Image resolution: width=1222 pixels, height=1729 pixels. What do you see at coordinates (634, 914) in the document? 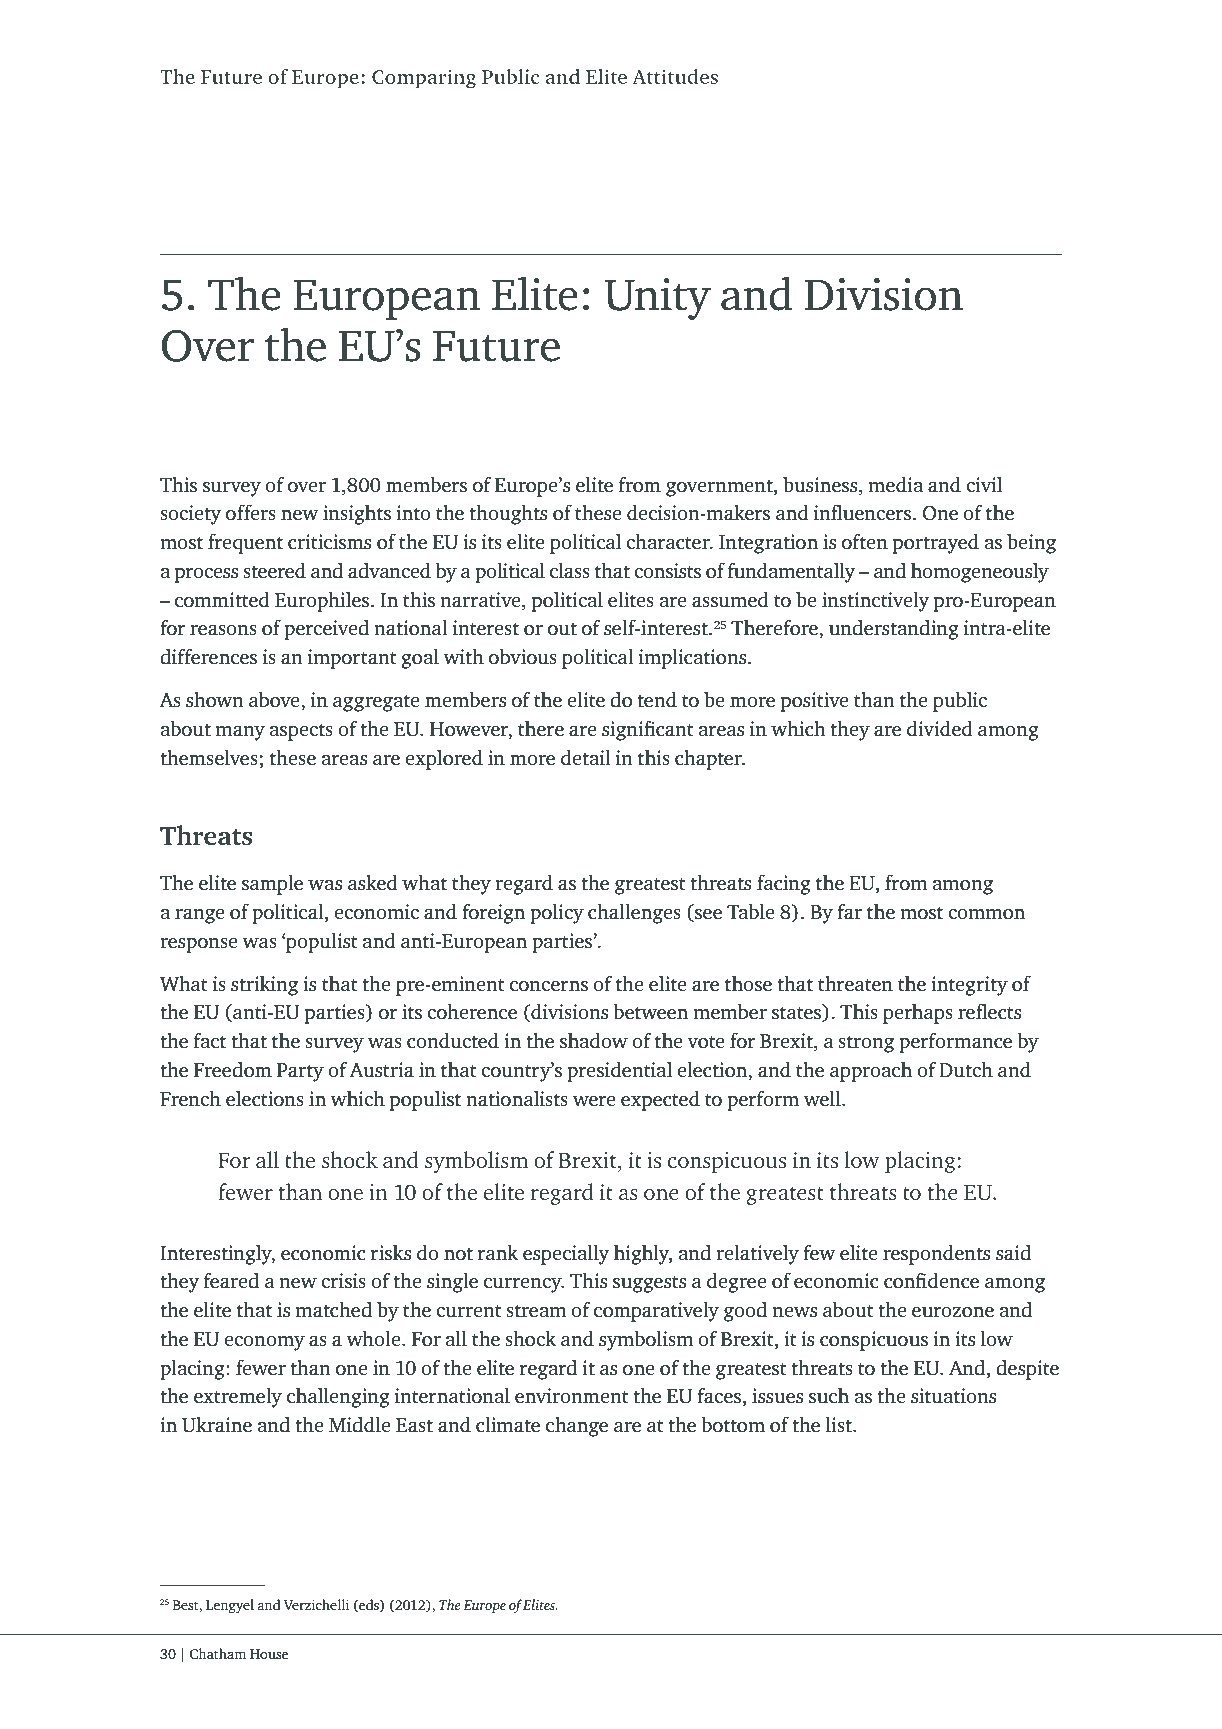
I see `challenges` at bounding box center [634, 914].
